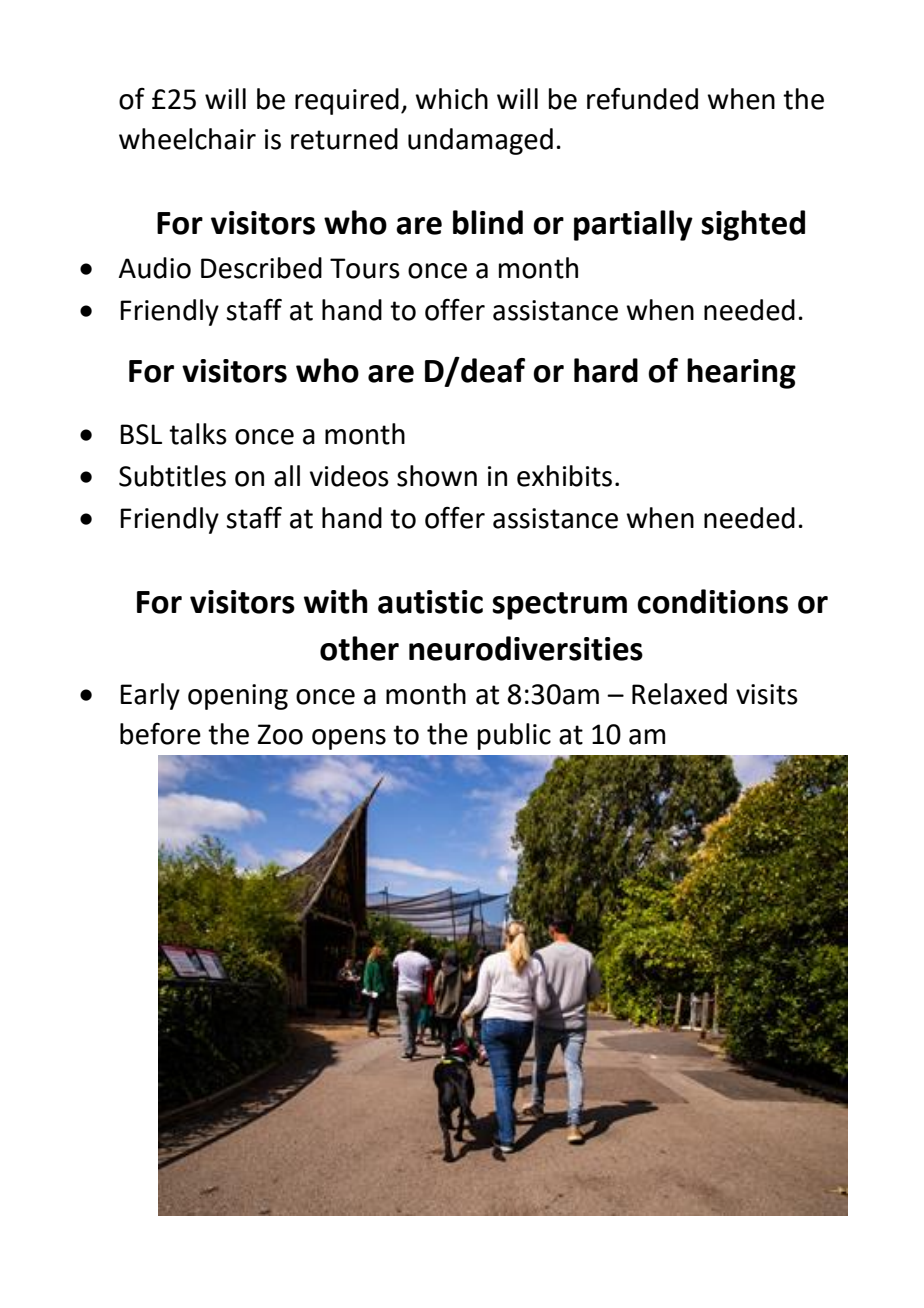  I want to click on opening, so click(238, 697).
